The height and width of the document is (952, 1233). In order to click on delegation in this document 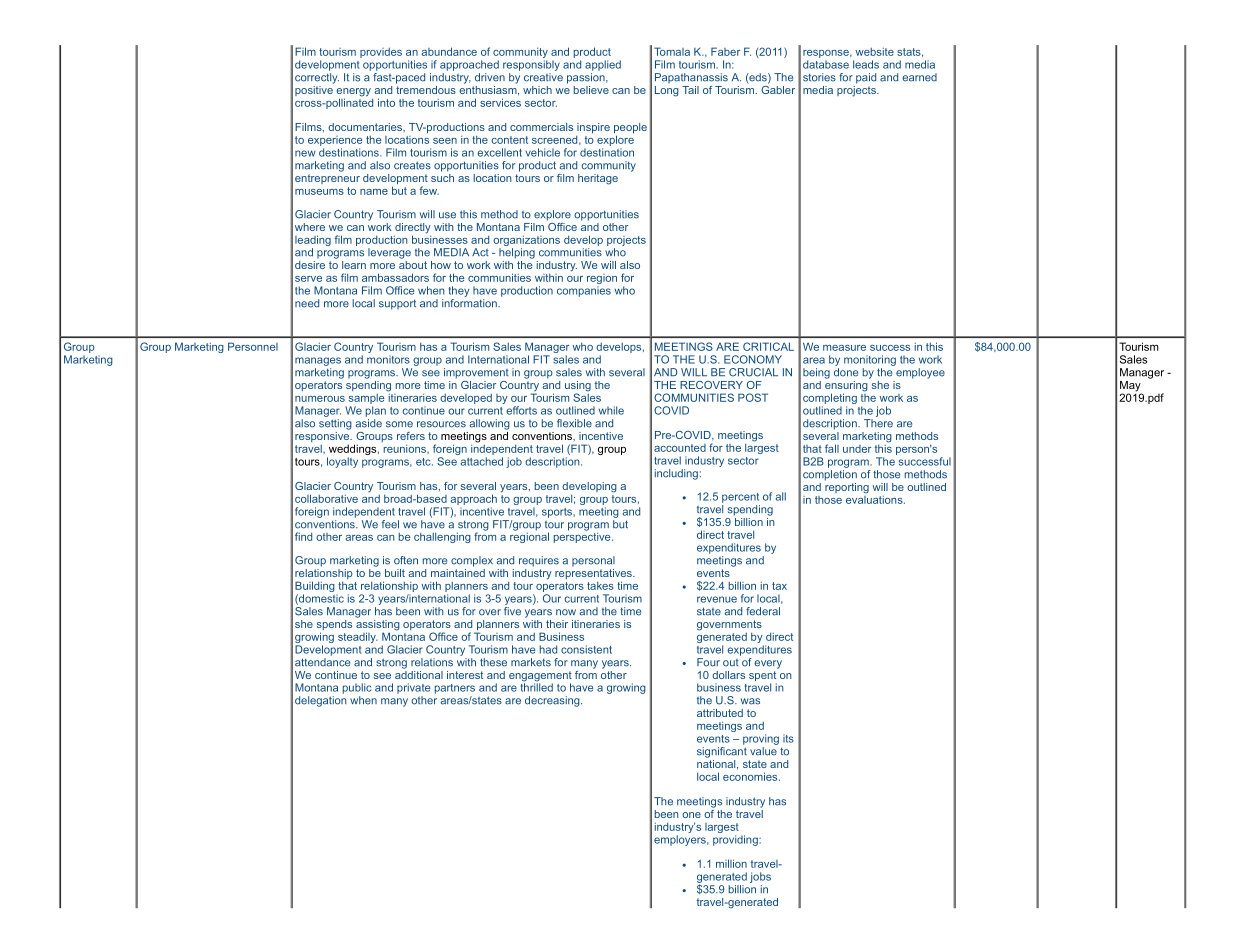, I will do `click(321, 701)`.
